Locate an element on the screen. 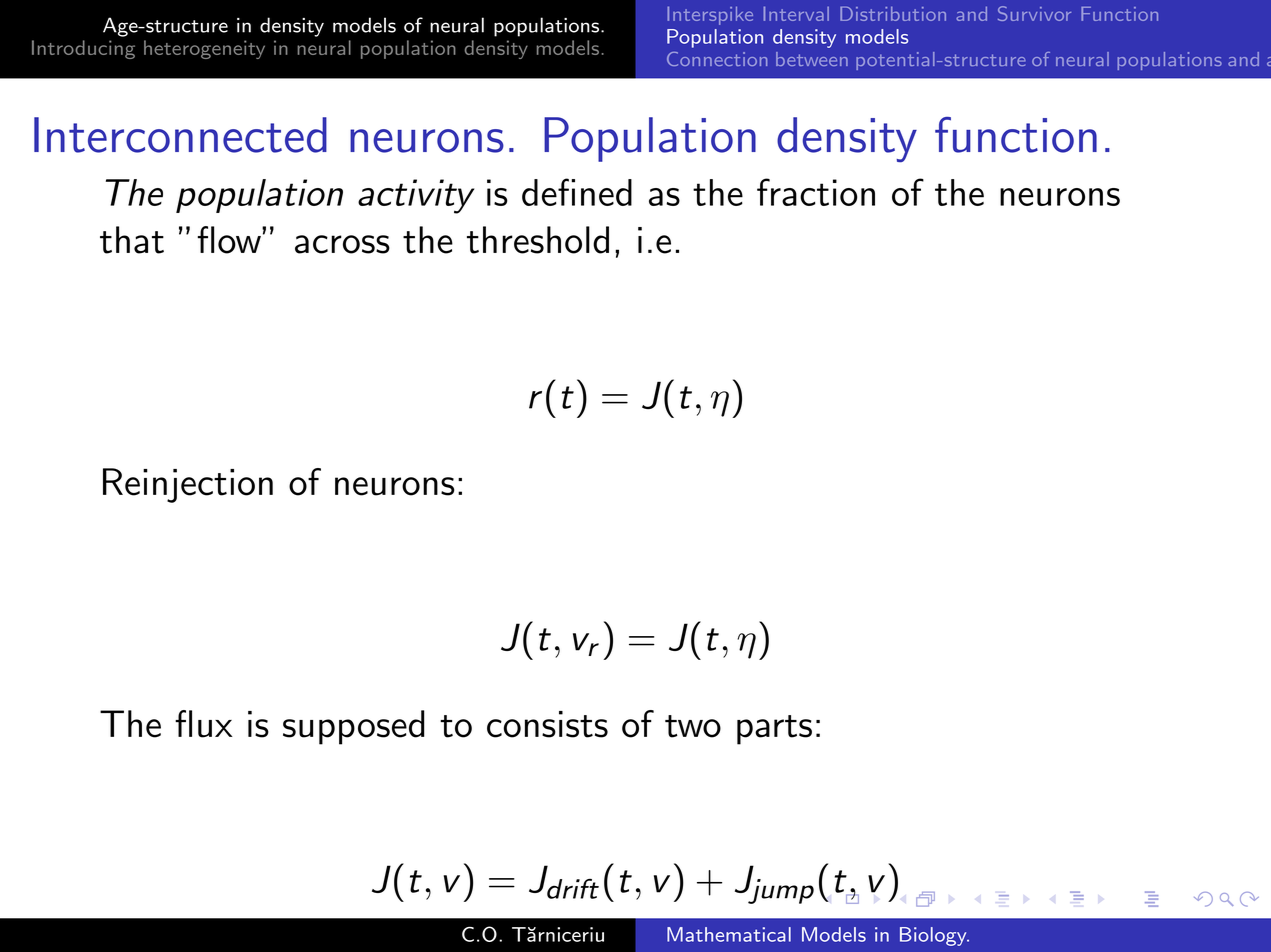  fraction is located at coordinates (816, 192).
